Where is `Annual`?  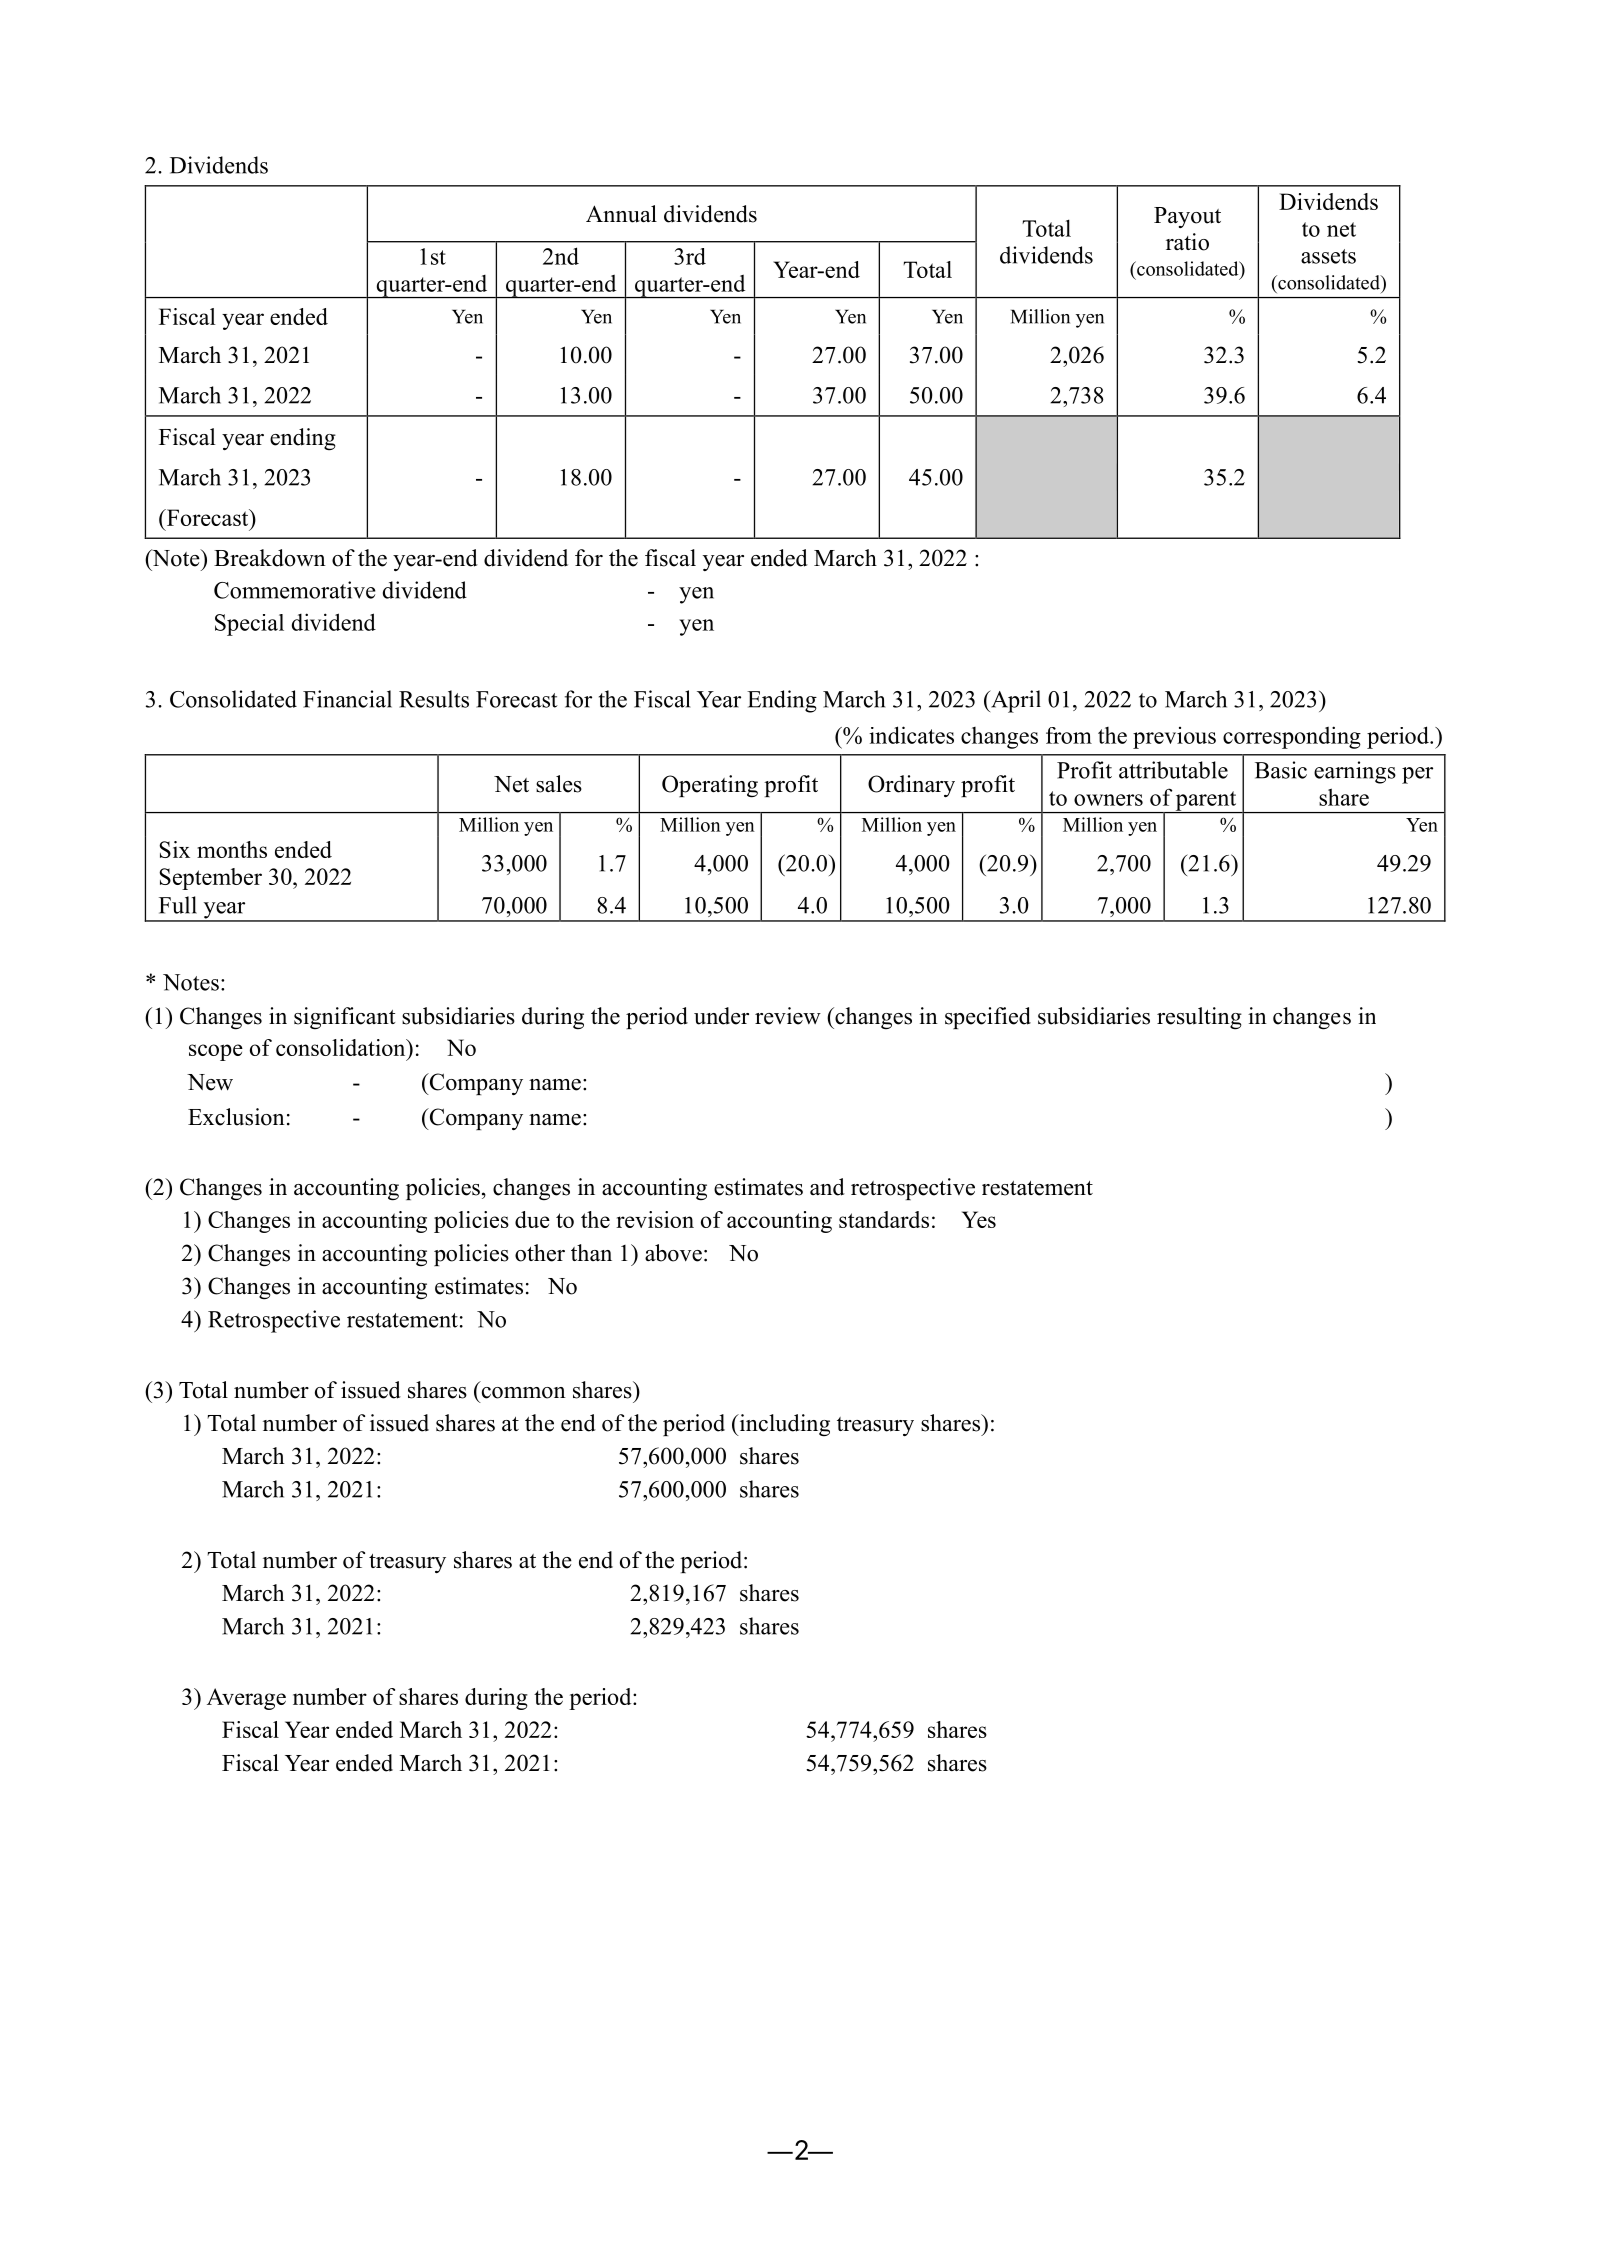
Annual is located at coordinates (621, 214).
